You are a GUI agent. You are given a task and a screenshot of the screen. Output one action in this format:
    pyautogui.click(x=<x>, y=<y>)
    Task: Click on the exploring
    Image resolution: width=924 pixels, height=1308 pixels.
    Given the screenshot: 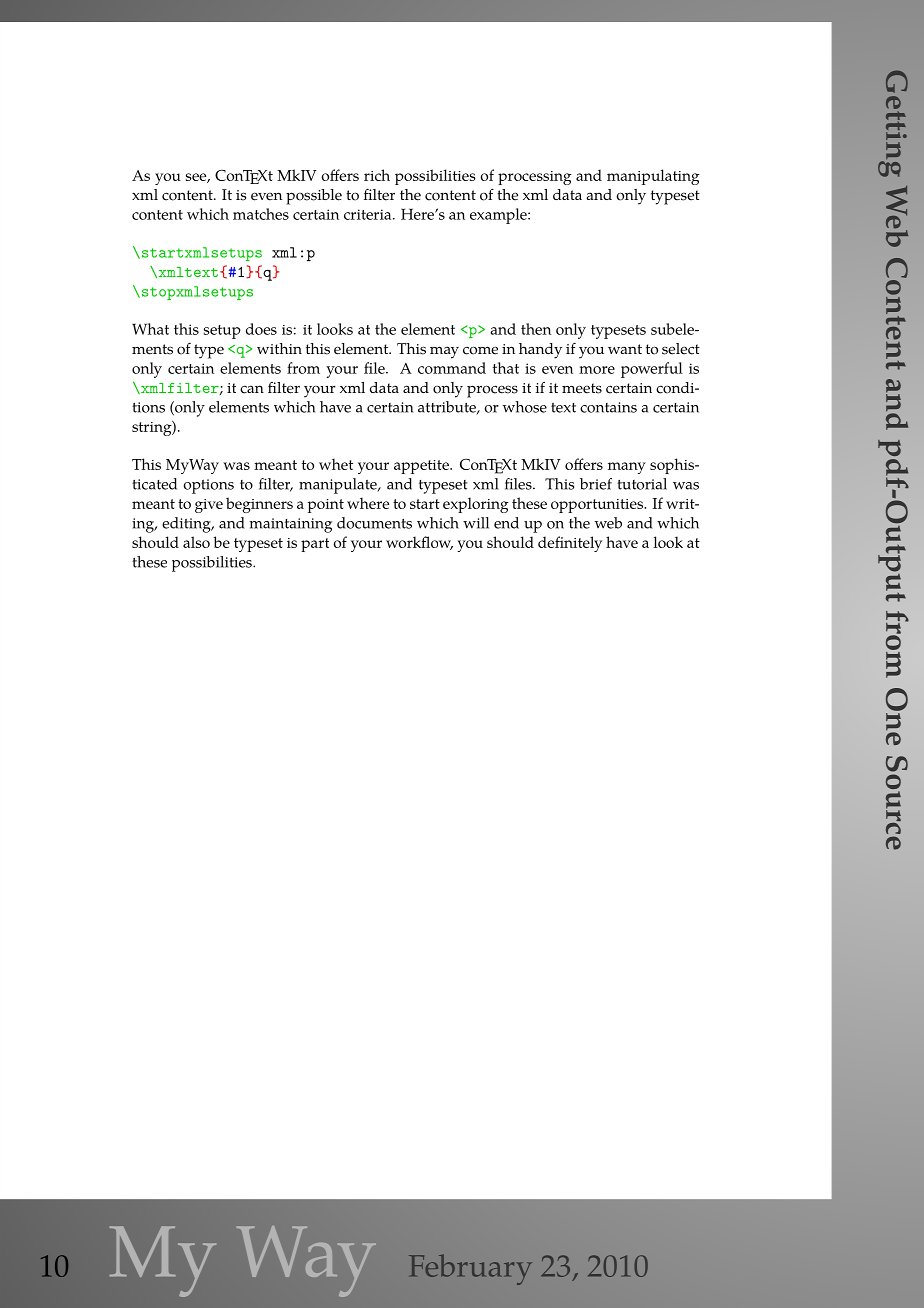 What is the action you would take?
    pyautogui.click(x=476, y=505)
